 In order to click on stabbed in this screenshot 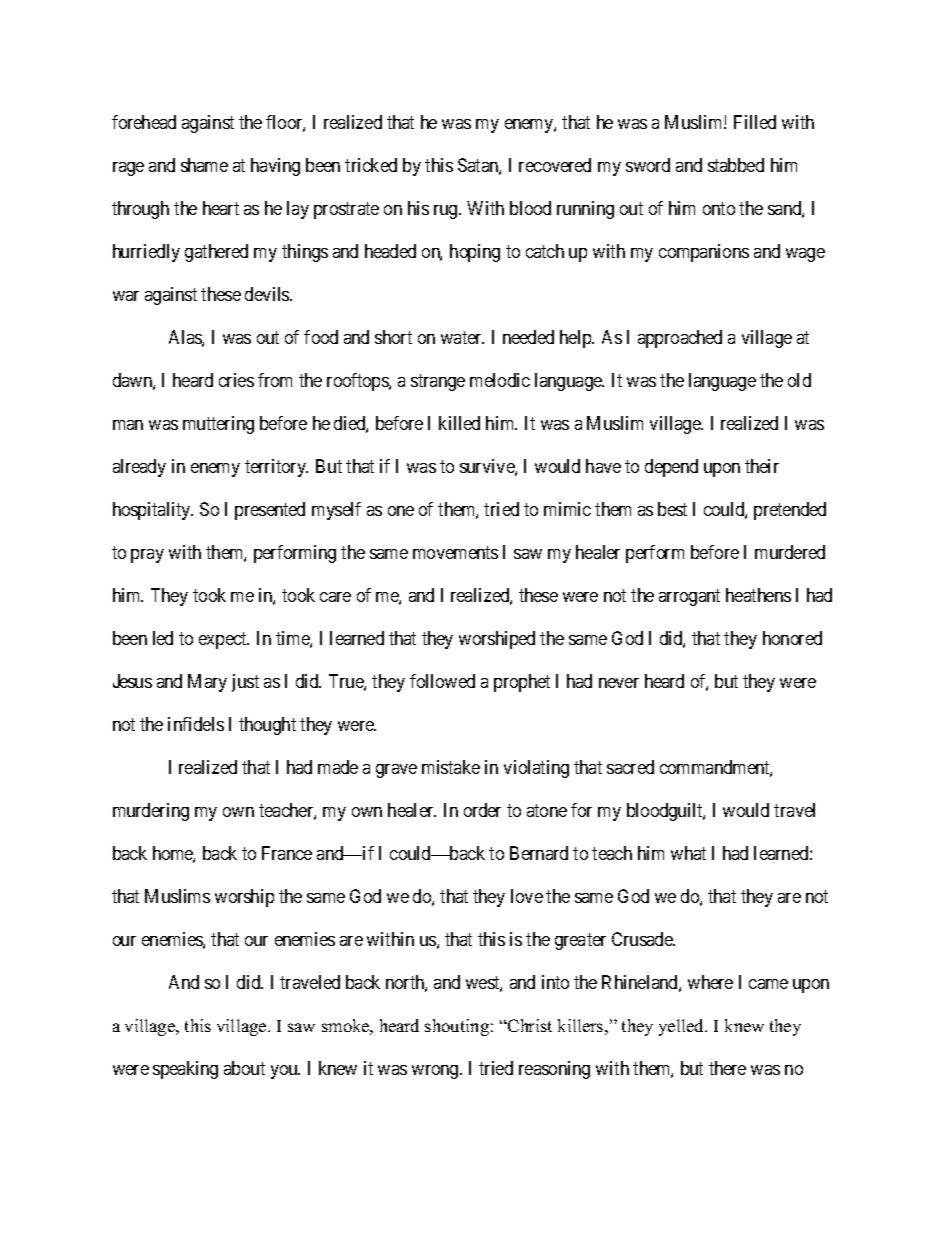, I will do `click(736, 165)`.
